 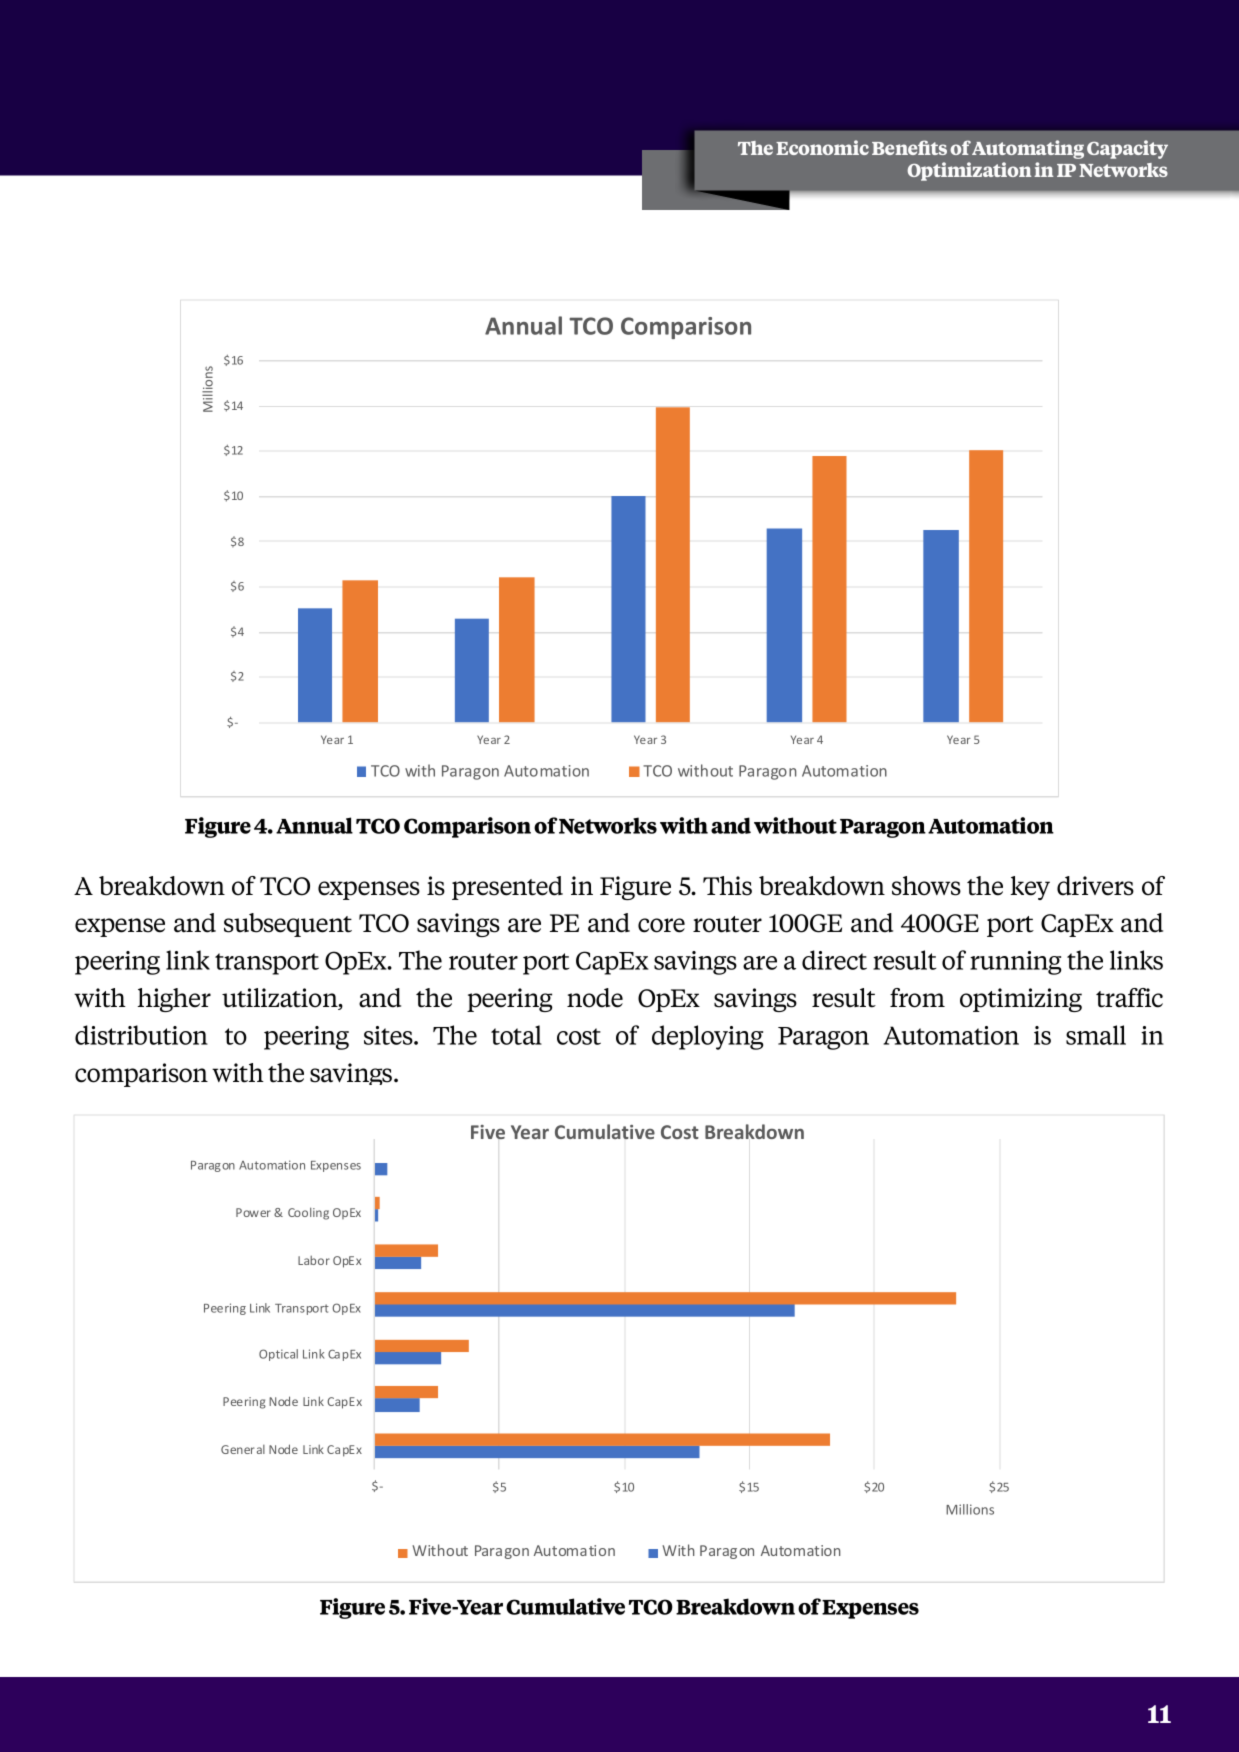 I want to click on higher, so click(x=174, y=1000).
